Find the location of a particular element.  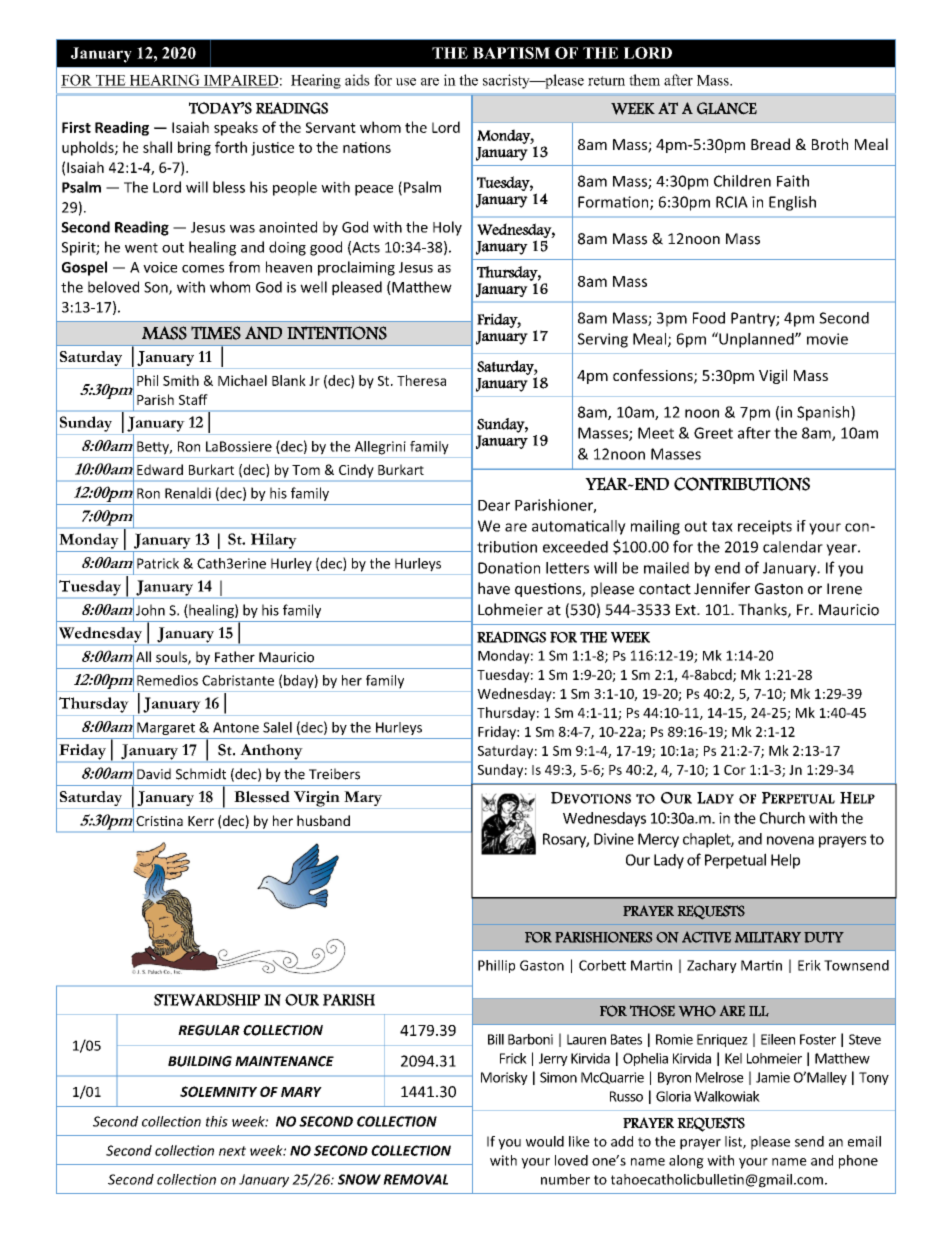

BAPTISM is located at coordinates (511, 53).
